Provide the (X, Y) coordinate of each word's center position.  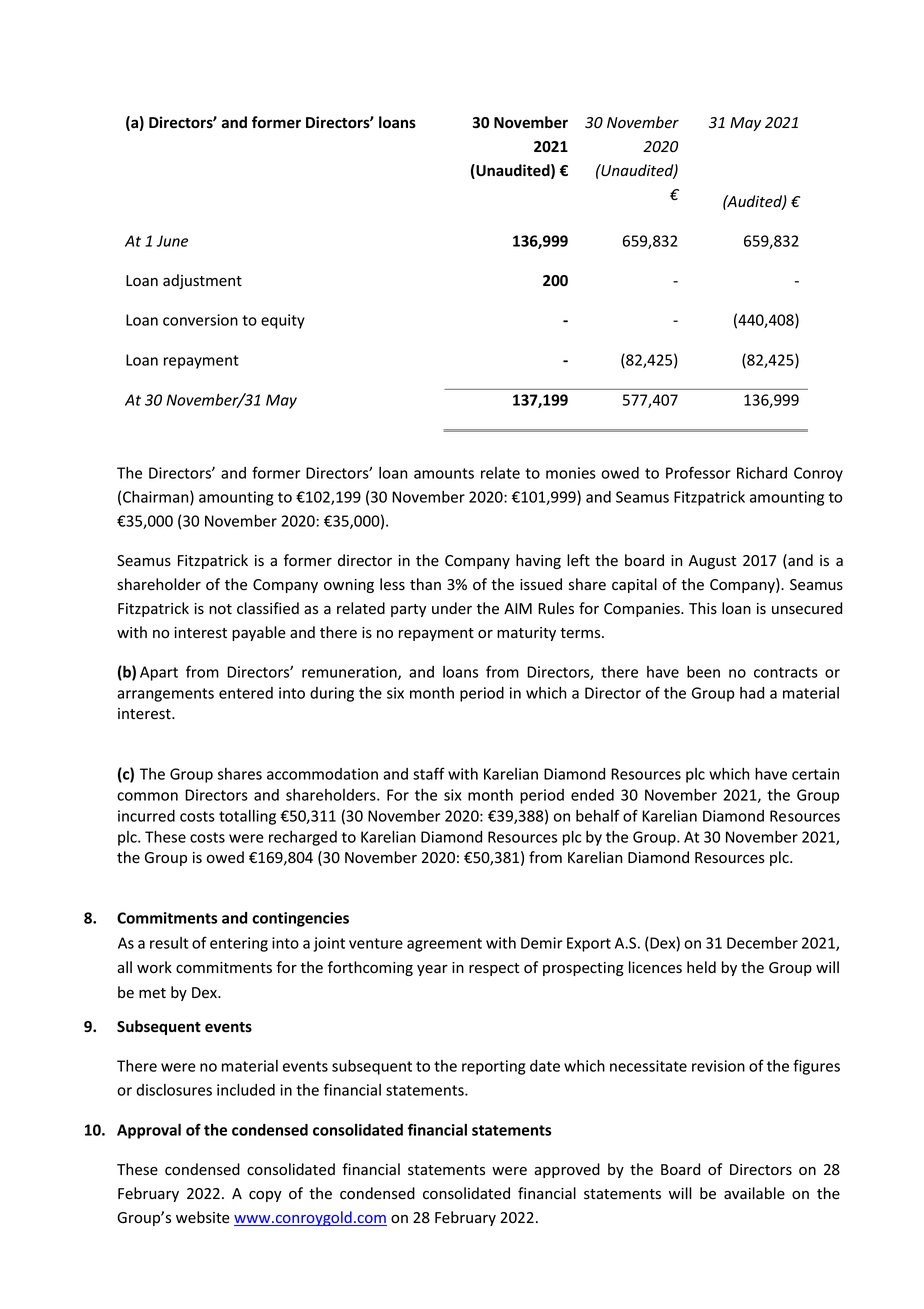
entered (246, 693)
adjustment (202, 281)
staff (429, 773)
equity (283, 321)
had (752, 693)
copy (265, 1196)
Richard (762, 473)
